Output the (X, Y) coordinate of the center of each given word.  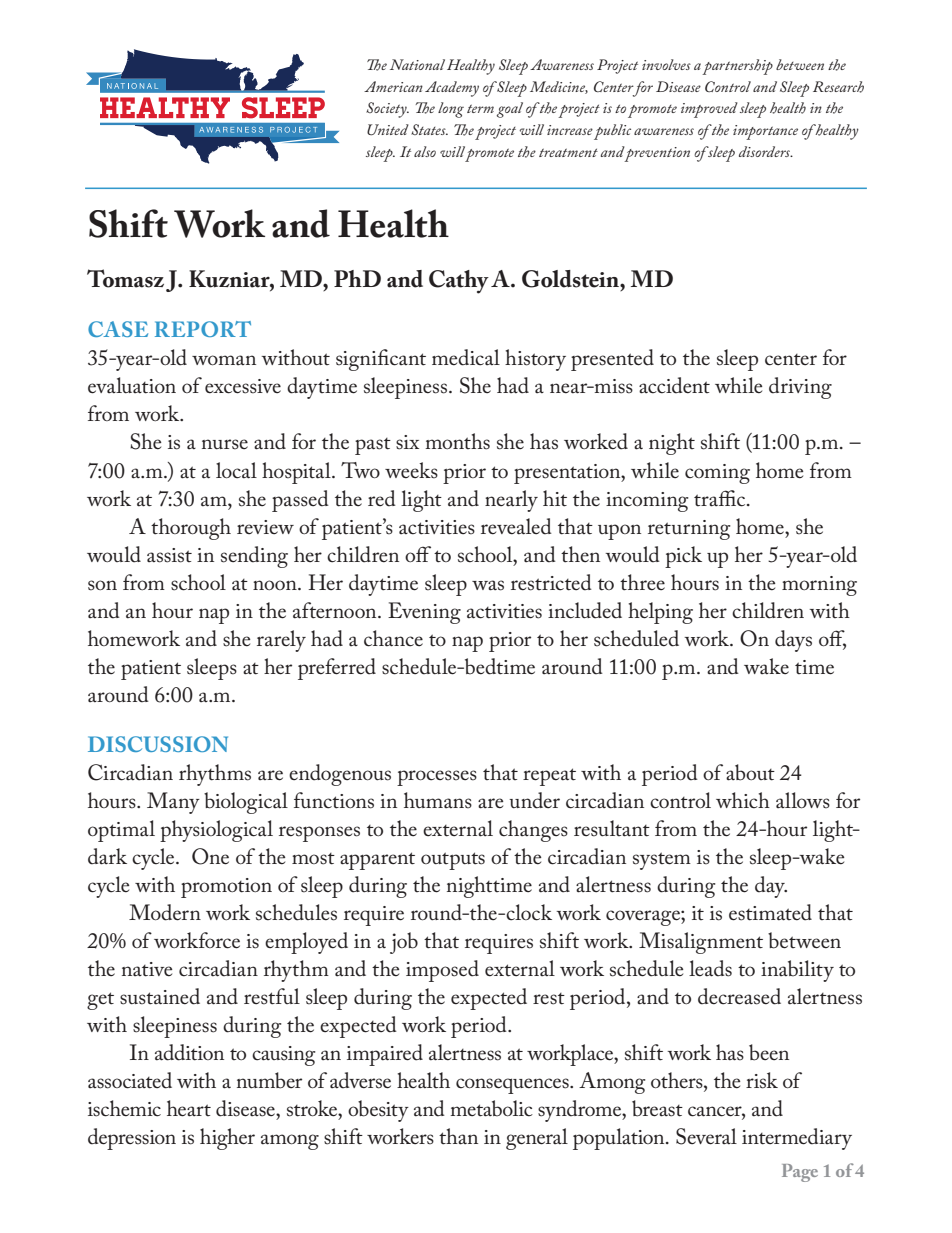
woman (224, 360)
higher (227, 1139)
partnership (737, 67)
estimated (770, 912)
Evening (424, 613)
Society (387, 110)
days (793, 641)
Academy (452, 89)
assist (169, 555)
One (210, 856)
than (458, 1136)
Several (706, 1136)
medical (466, 357)
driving (800, 388)
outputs (453, 861)
